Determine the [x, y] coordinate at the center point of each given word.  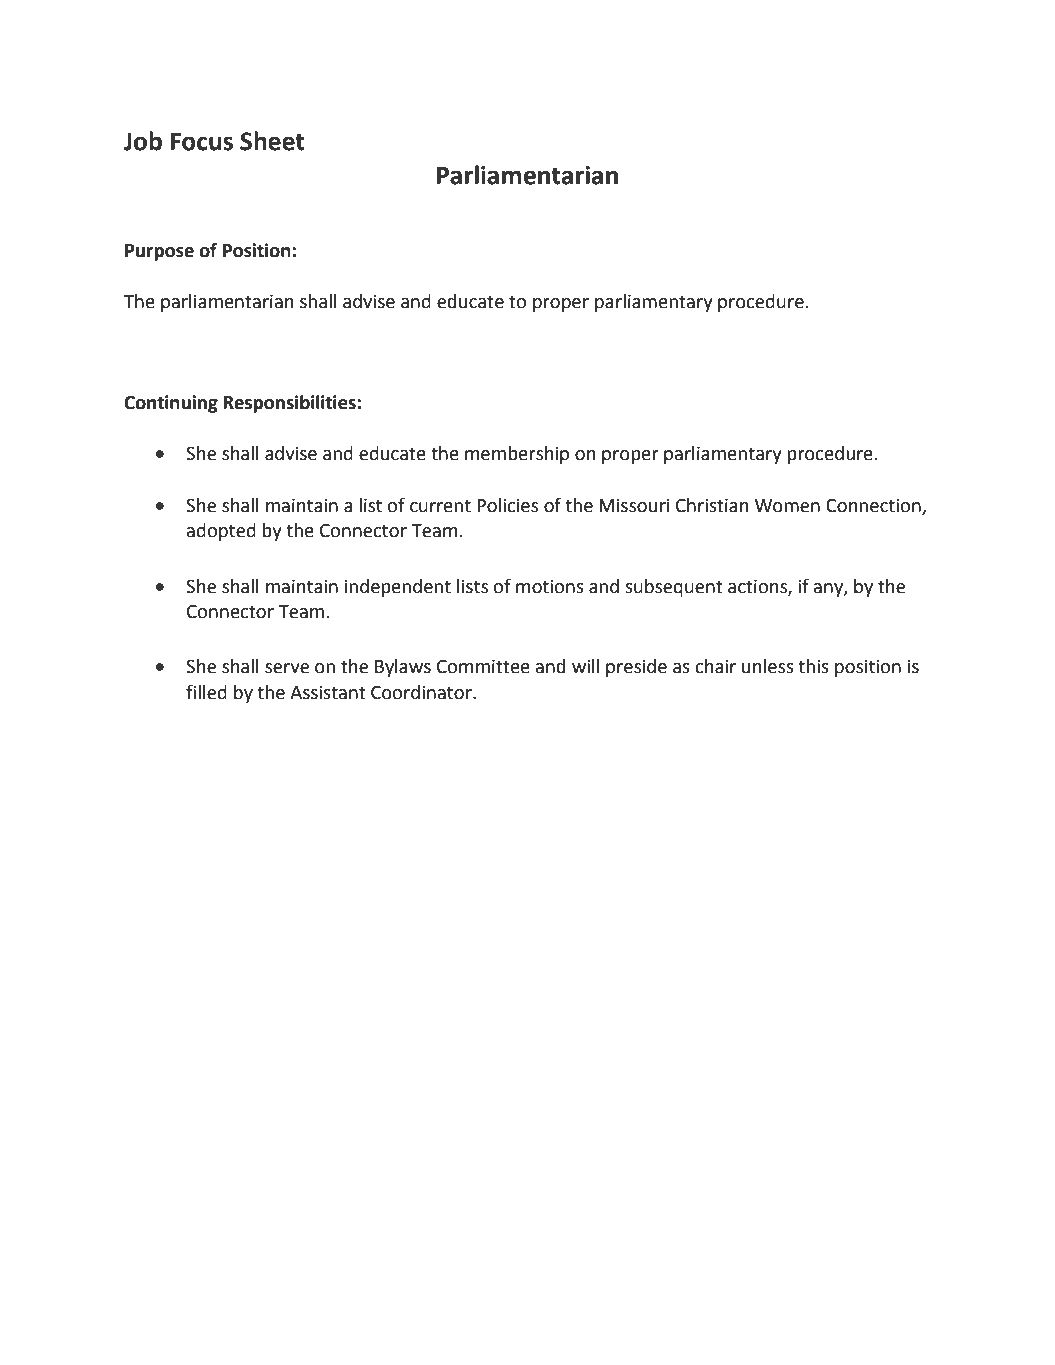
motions [550, 586]
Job [143, 141]
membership [517, 455]
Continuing [171, 404]
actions [758, 587]
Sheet [272, 141]
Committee [483, 666]
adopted [221, 532]
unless [768, 666]
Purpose [159, 252]
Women [787, 506]
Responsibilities [289, 404]
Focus [201, 141]
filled [206, 692]
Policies [507, 505]
